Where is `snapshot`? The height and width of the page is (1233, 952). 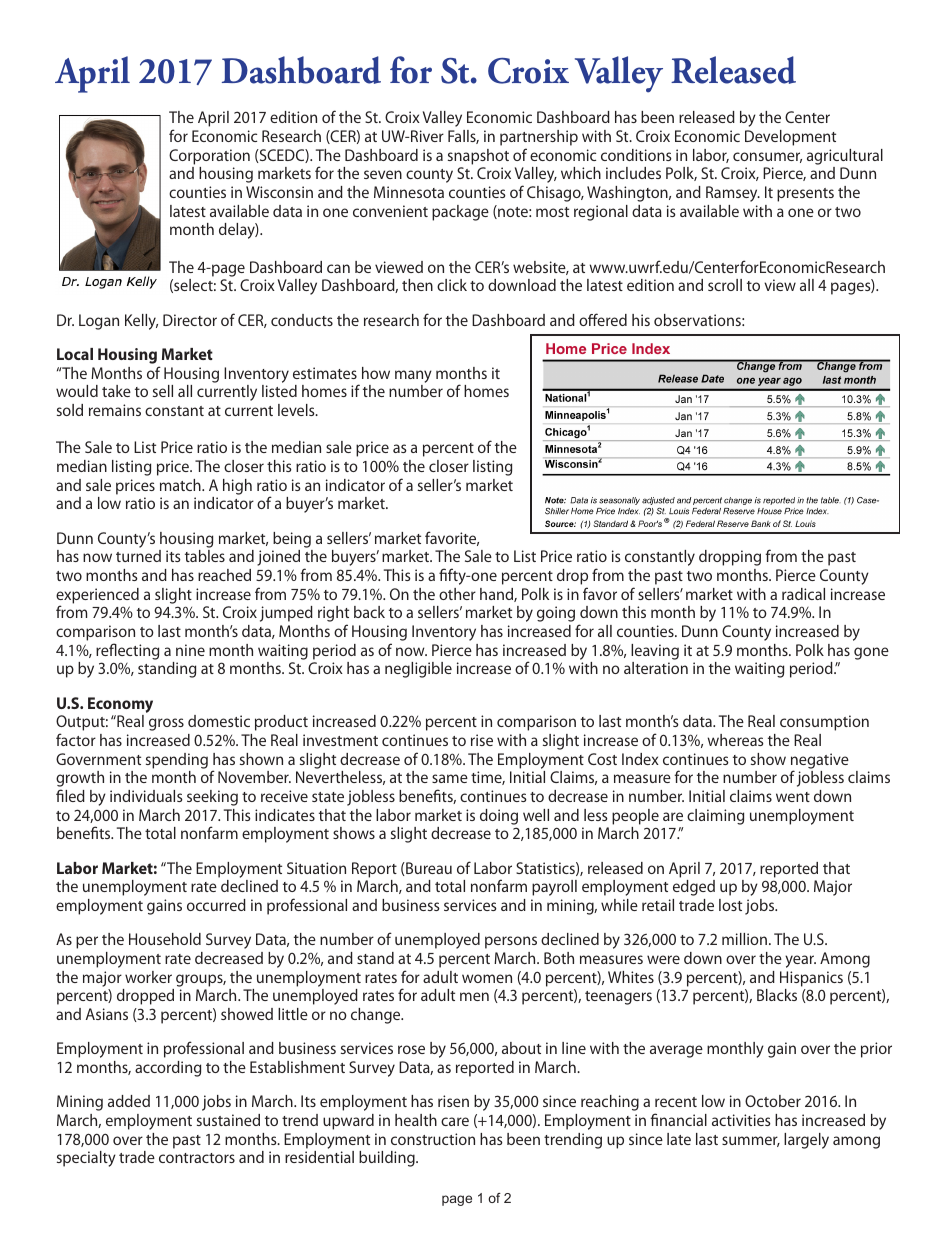
snapshot is located at coordinates (478, 157).
